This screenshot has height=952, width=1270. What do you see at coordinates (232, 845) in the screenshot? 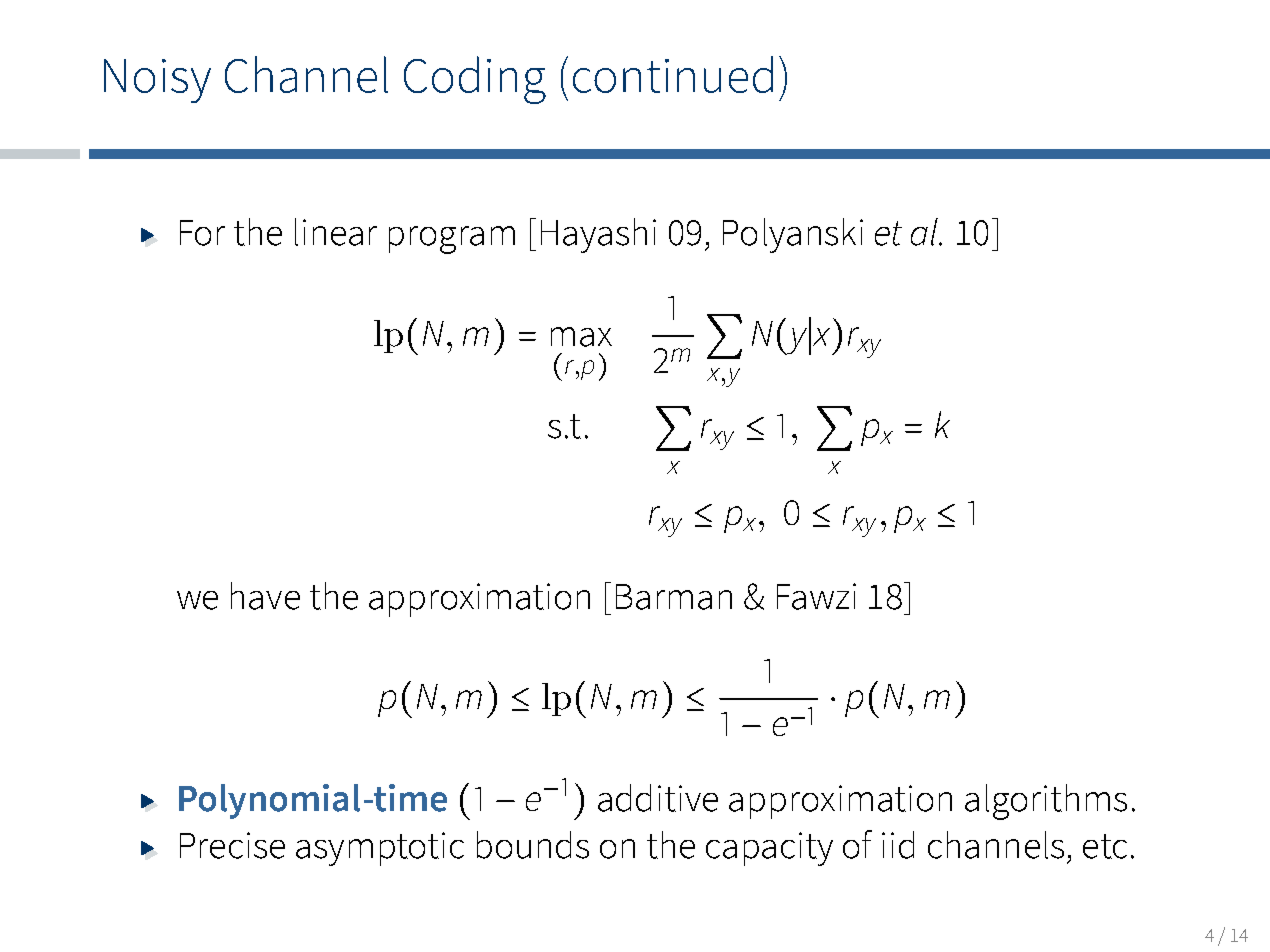
I see `Precise` at bounding box center [232, 845].
